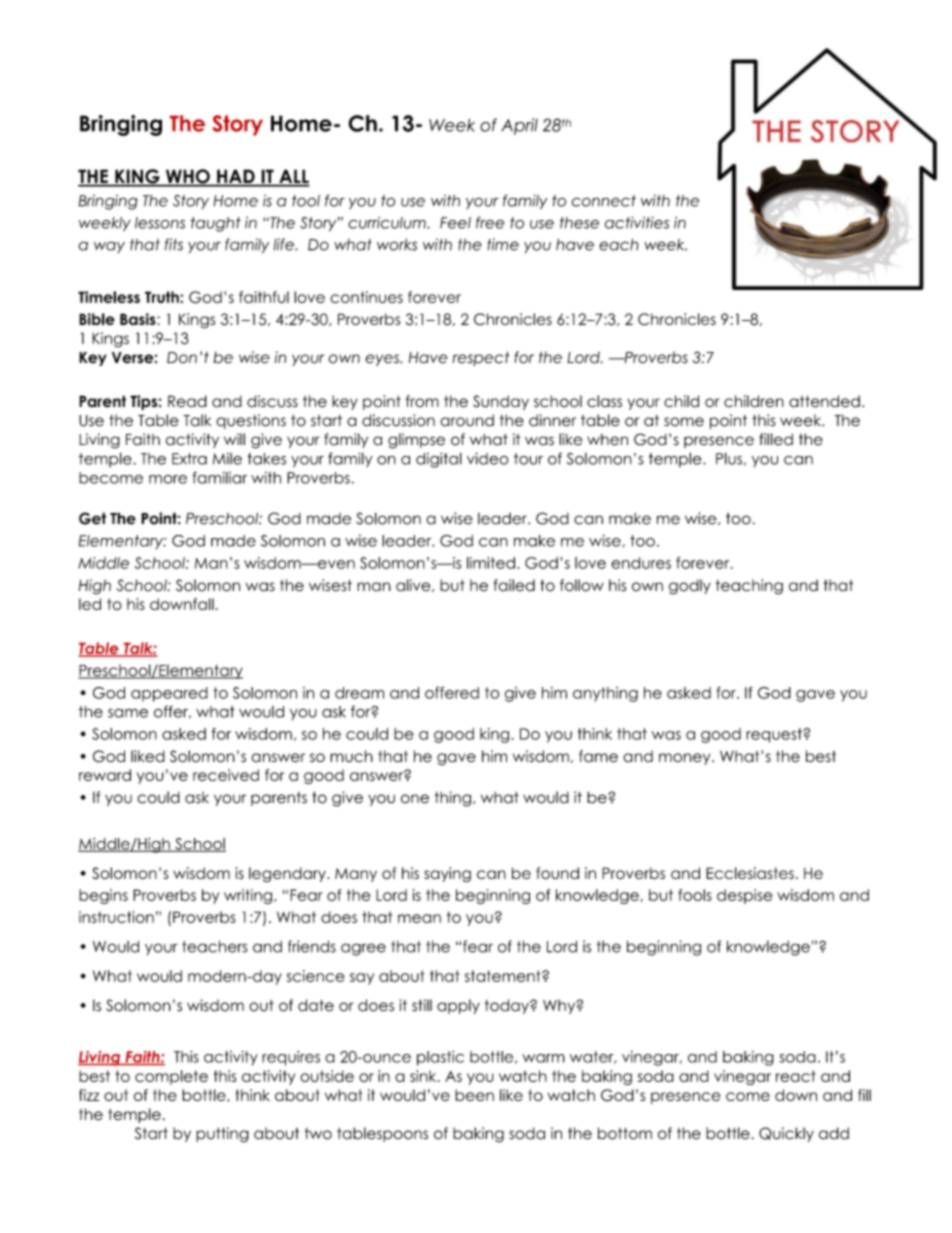  What do you see at coordinates (168, 479) in the document?
I see `more` at bounding box center [168, 479].
